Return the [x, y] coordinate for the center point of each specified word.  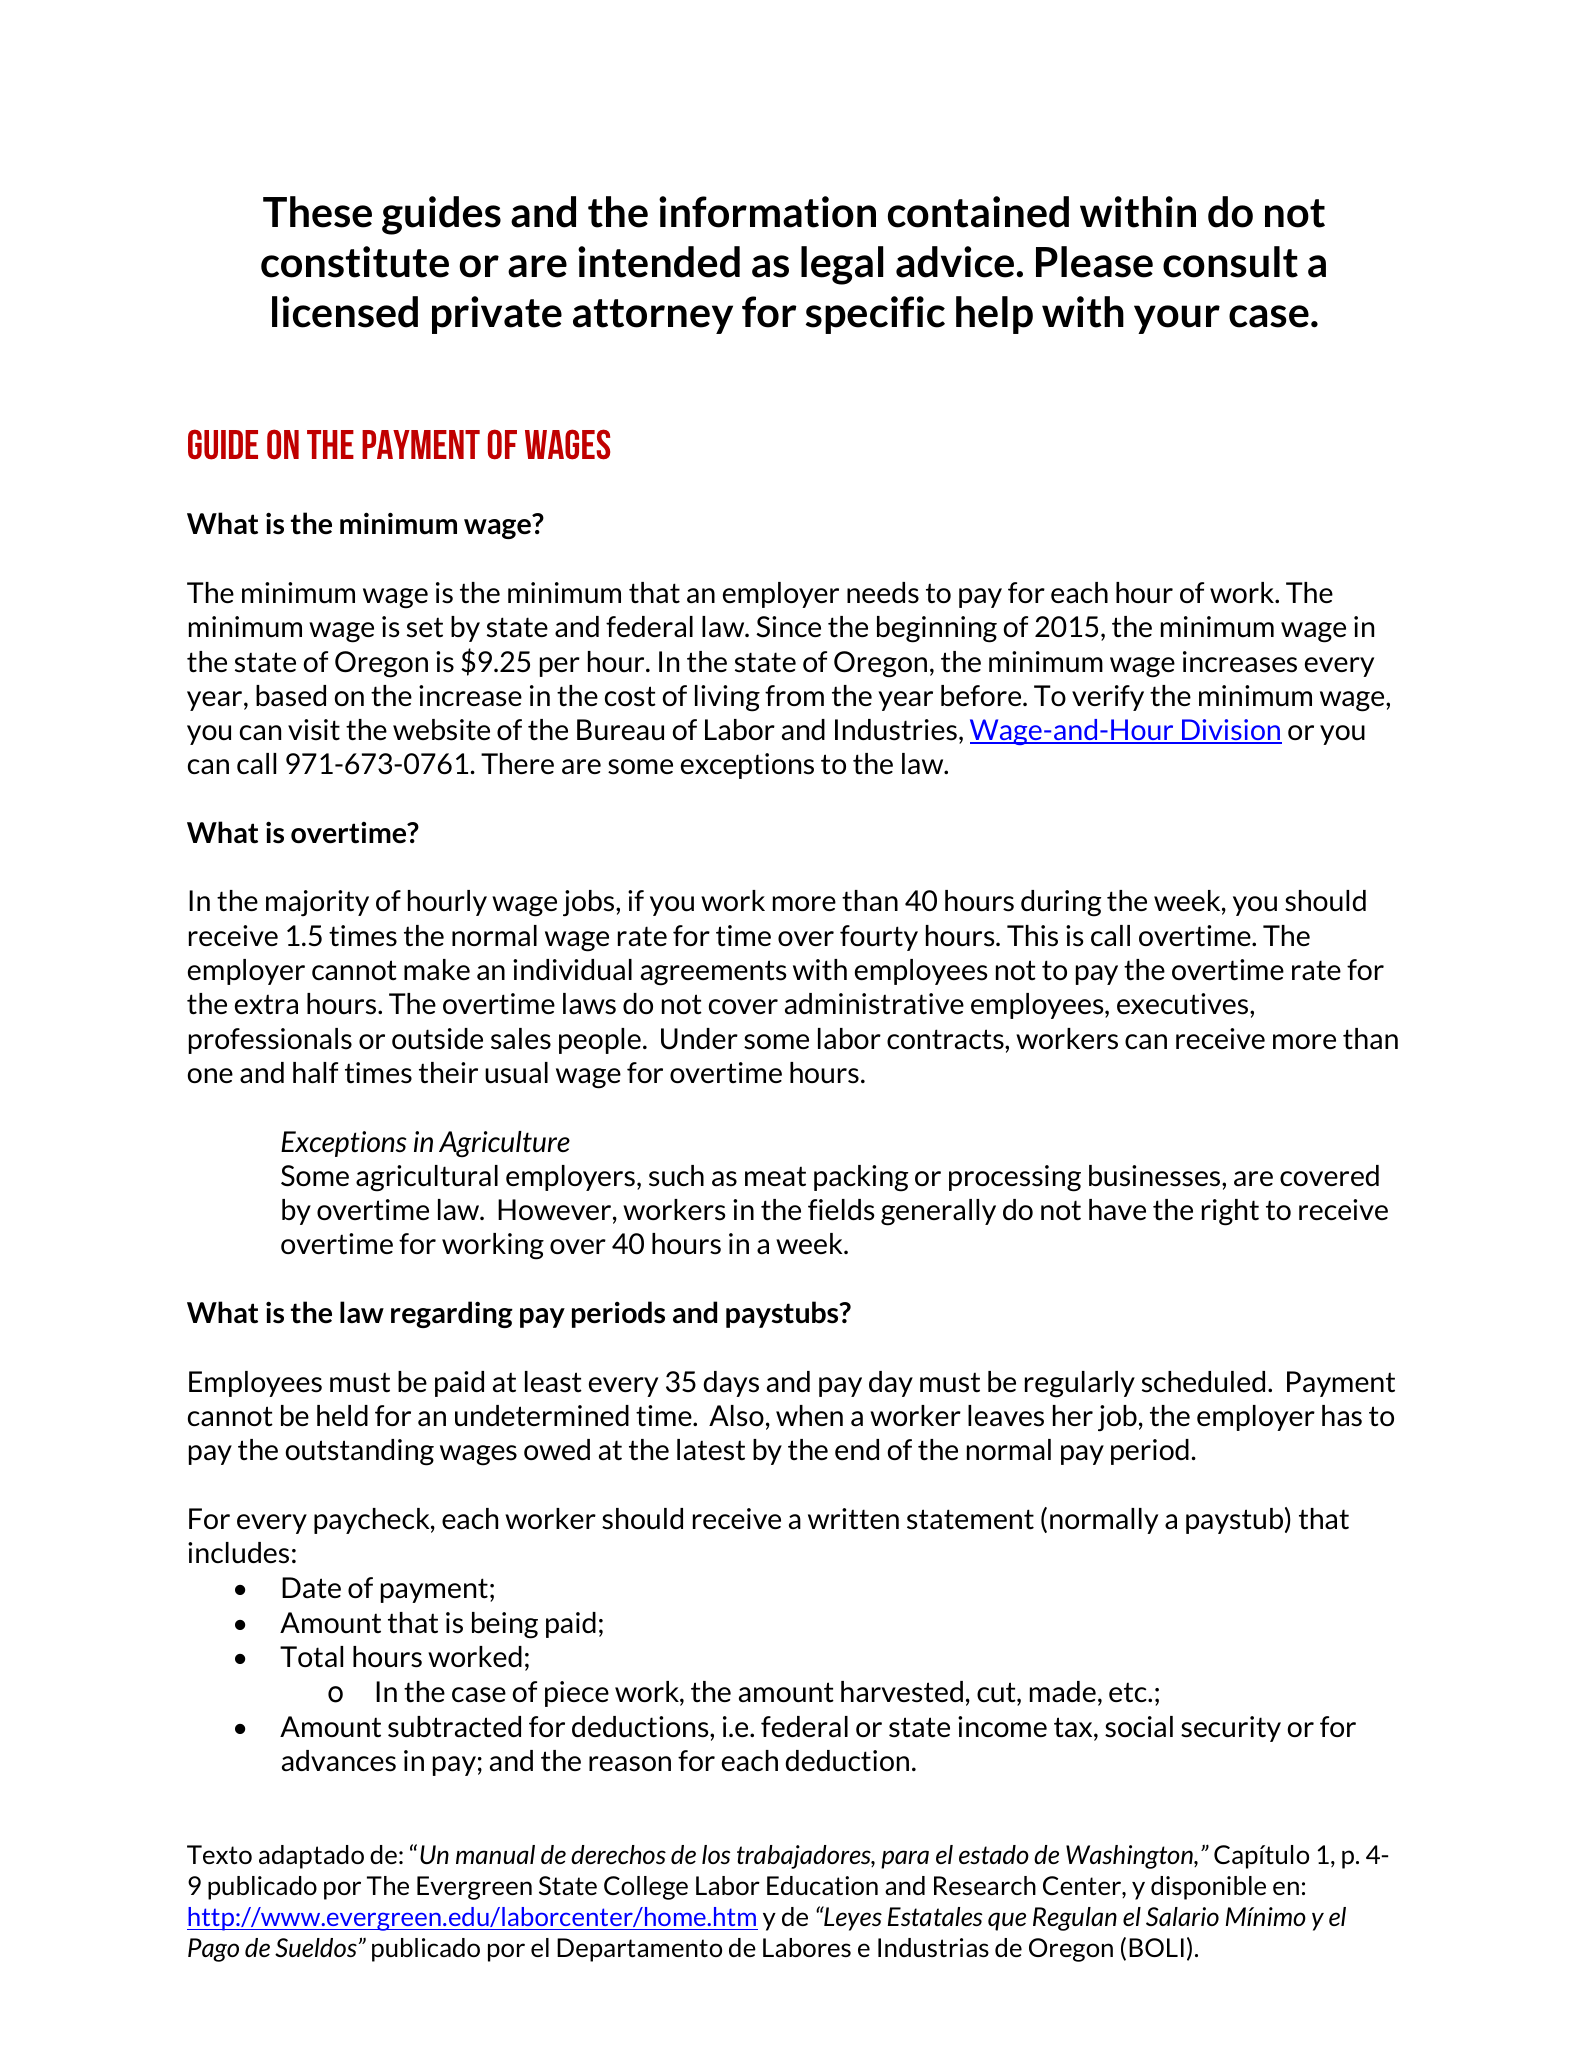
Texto [219, 1854]
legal [842, 265]
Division [1231, 731]
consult [1230, 262]
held [342, 1415]
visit [314, 730]
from [794, 695]
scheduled [1203, 1382]
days [731, 1384]
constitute [355, 262]
